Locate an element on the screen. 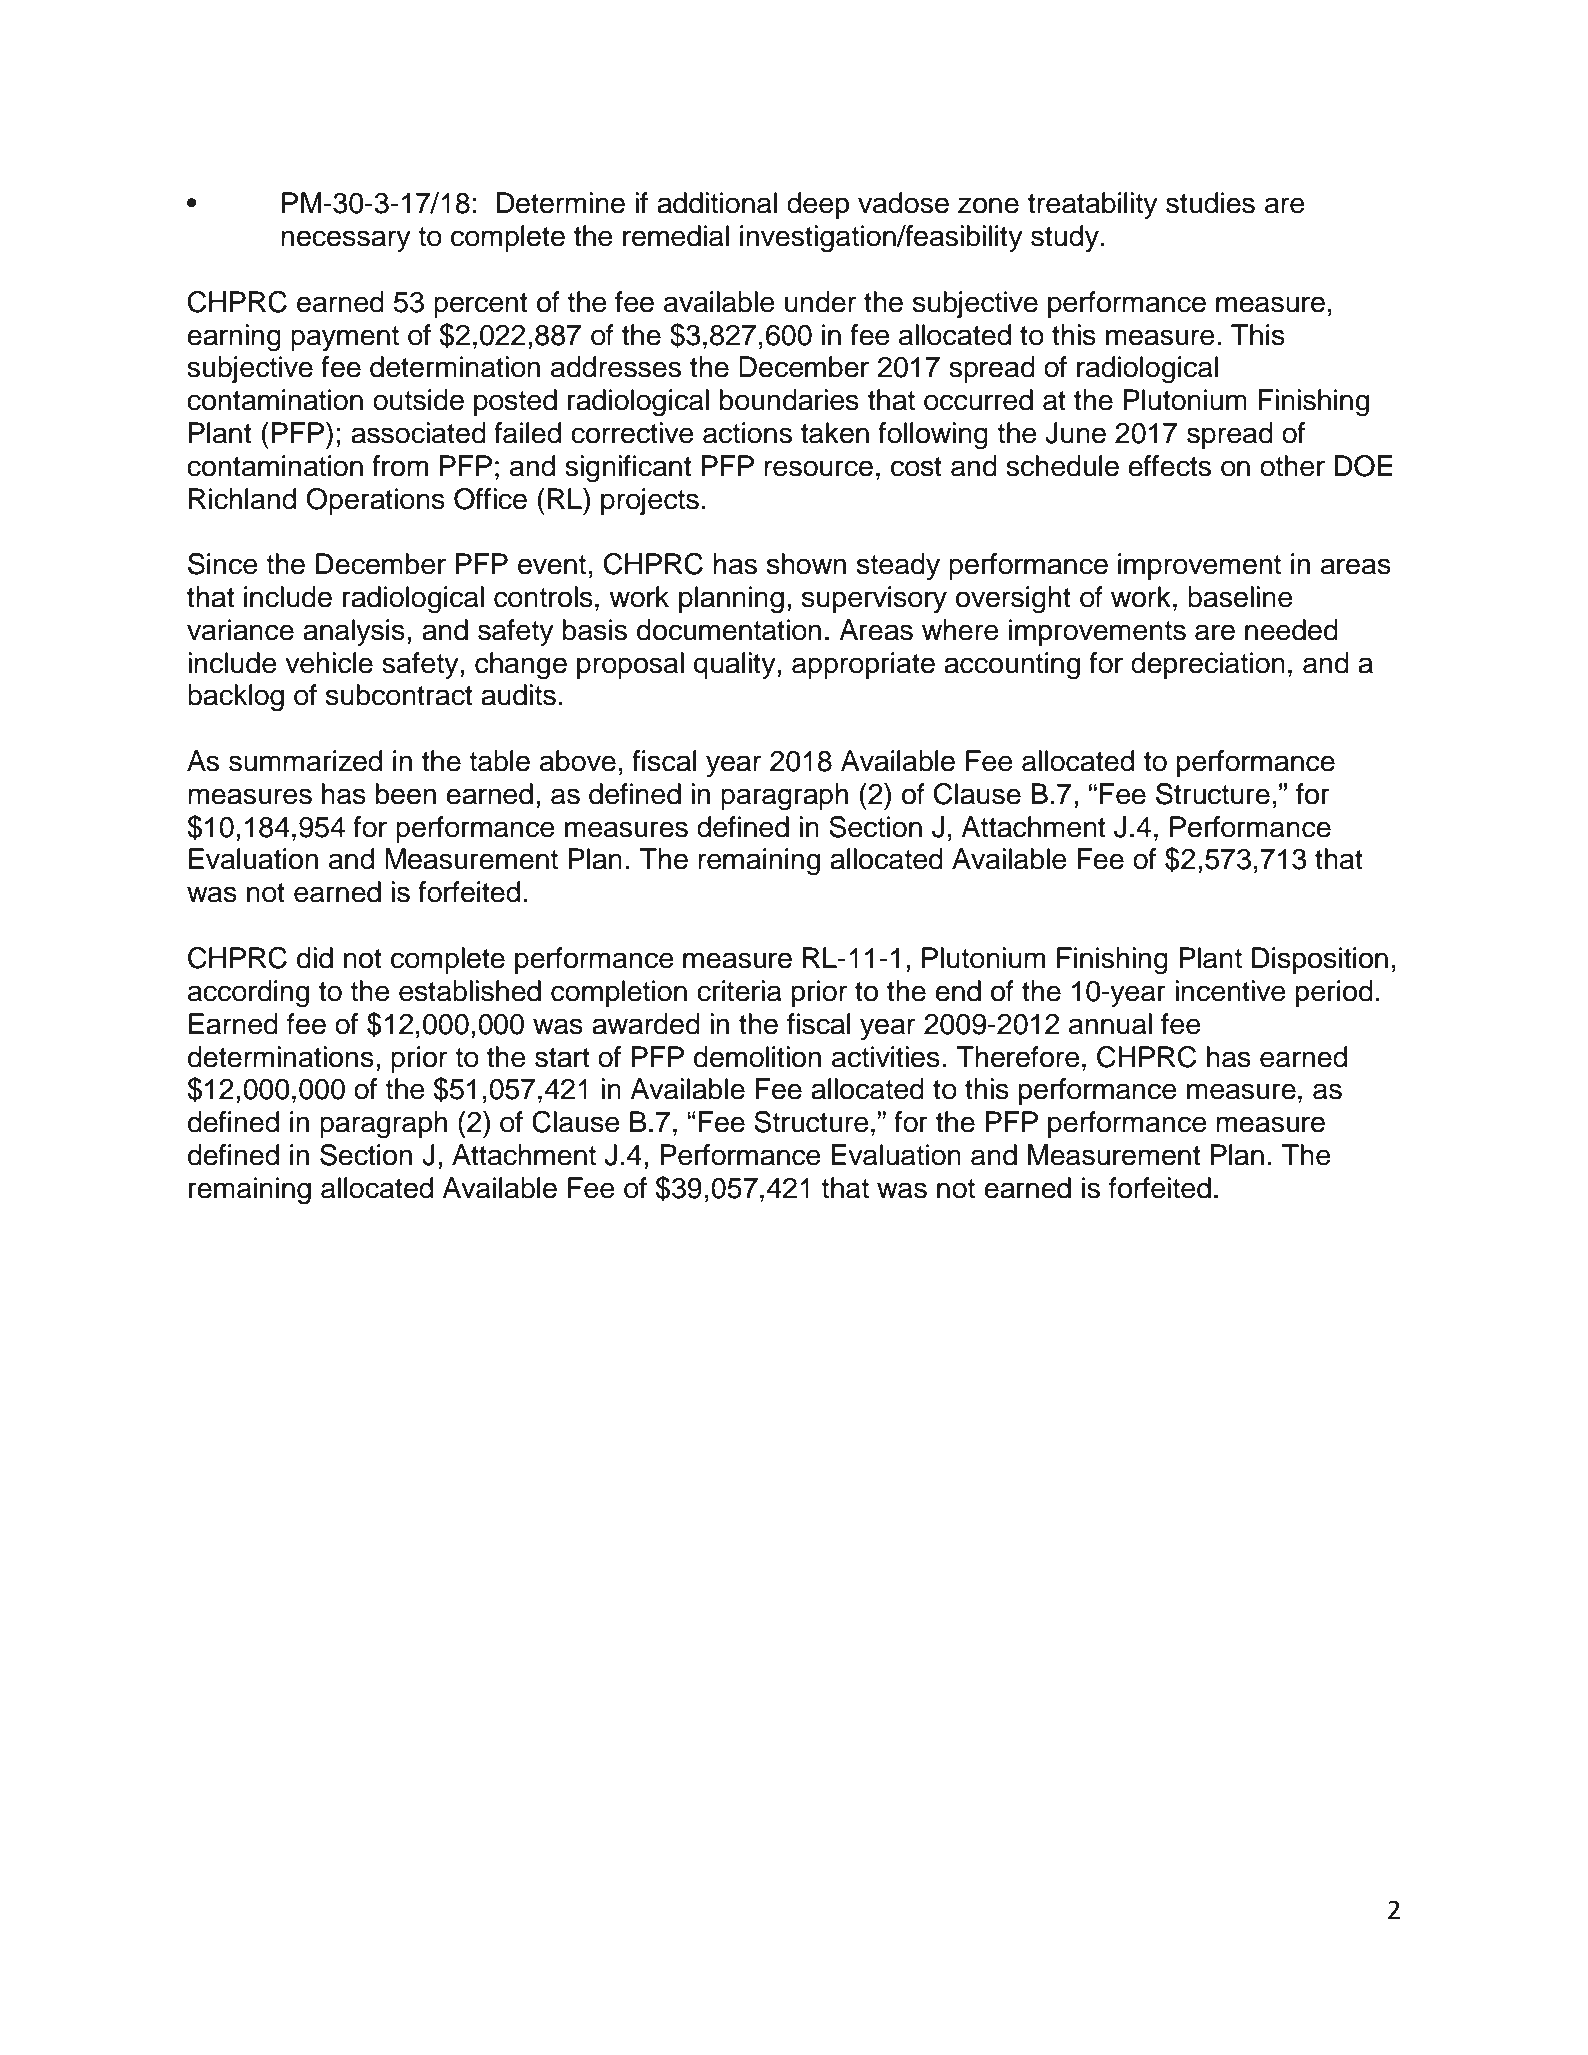 The image size is (1588, 2055). depreciation is located at coordinates (1208, 665).
